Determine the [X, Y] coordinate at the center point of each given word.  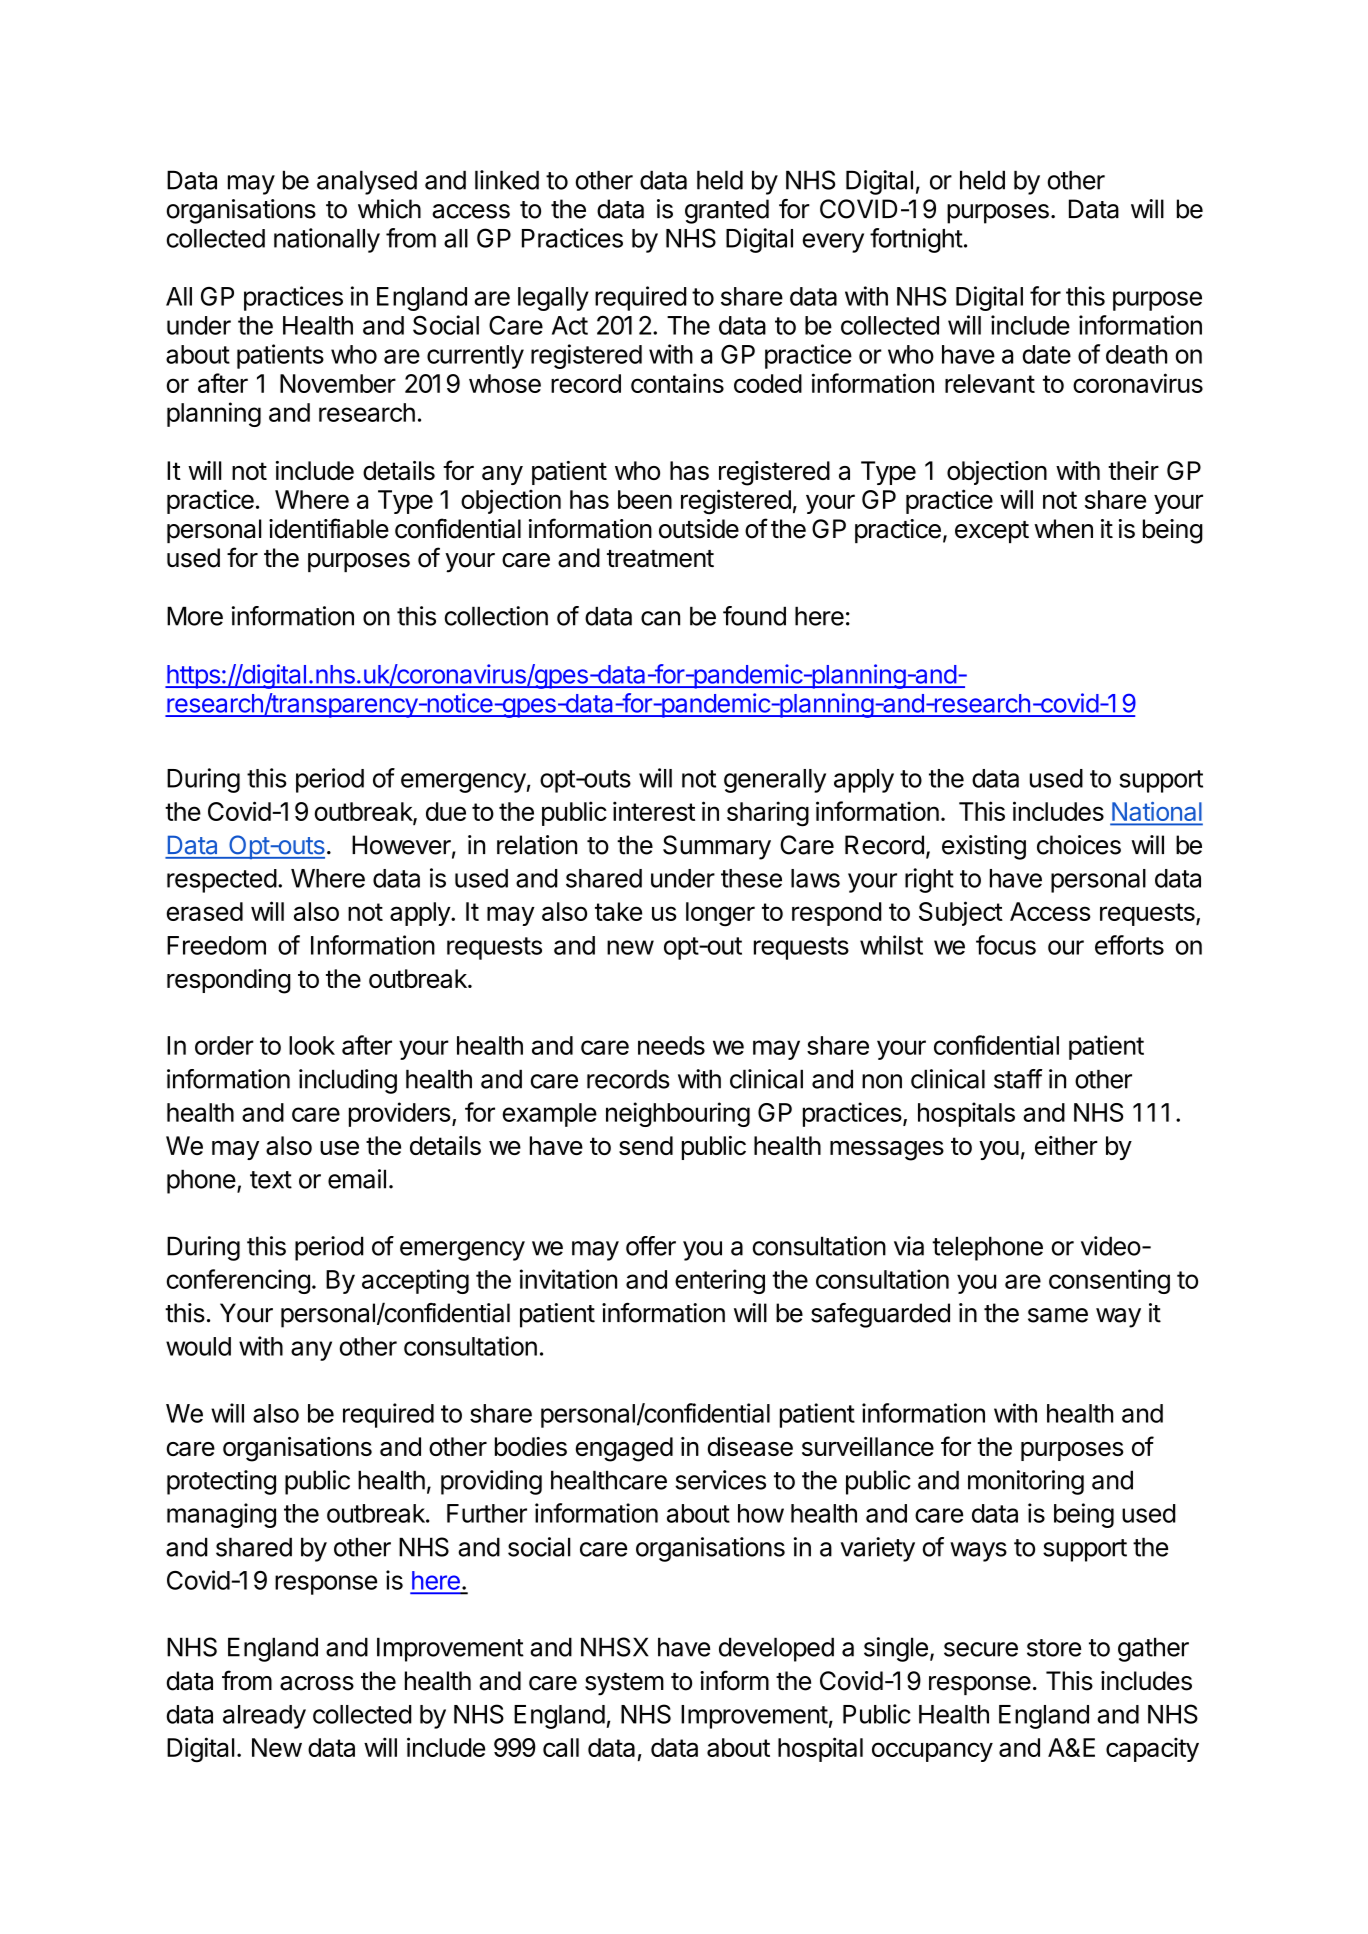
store [1054, 1648]
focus [1006, 945]
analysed [367, 182]
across [317, 1683]
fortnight [916, 240]
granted [727, 211]
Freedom [216, 945]
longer [720, 914]
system [624, 1684]
